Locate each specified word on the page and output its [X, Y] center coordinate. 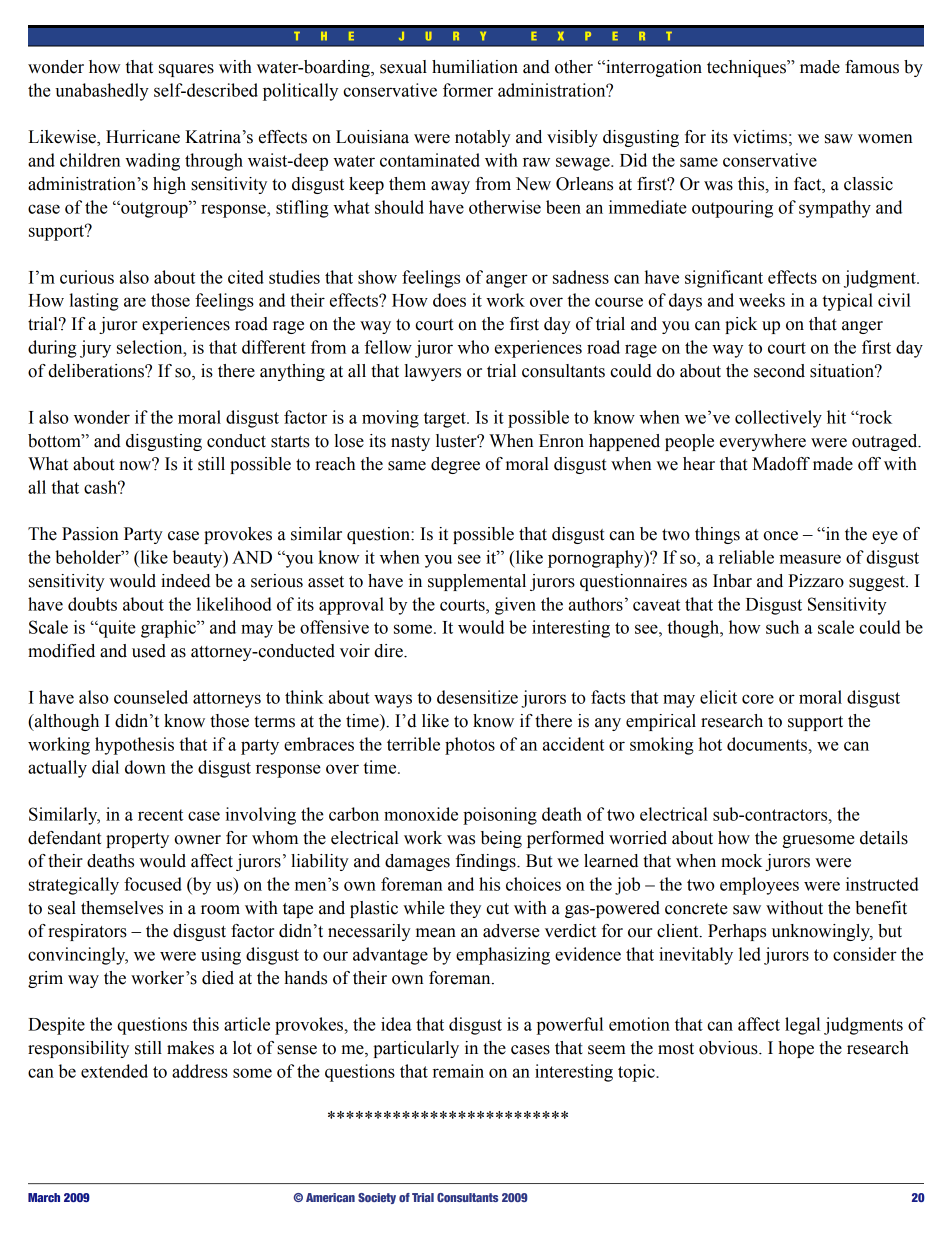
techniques [747, 68]
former [468, 90]
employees [759, 886]
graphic [169, 629]
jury [95, 349]
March [44, 1197]
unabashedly [102, 92]
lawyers [432, 372]
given [515, 606]
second [779, 371]
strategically [74, 886]
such [782, 627]
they [465, 909]
